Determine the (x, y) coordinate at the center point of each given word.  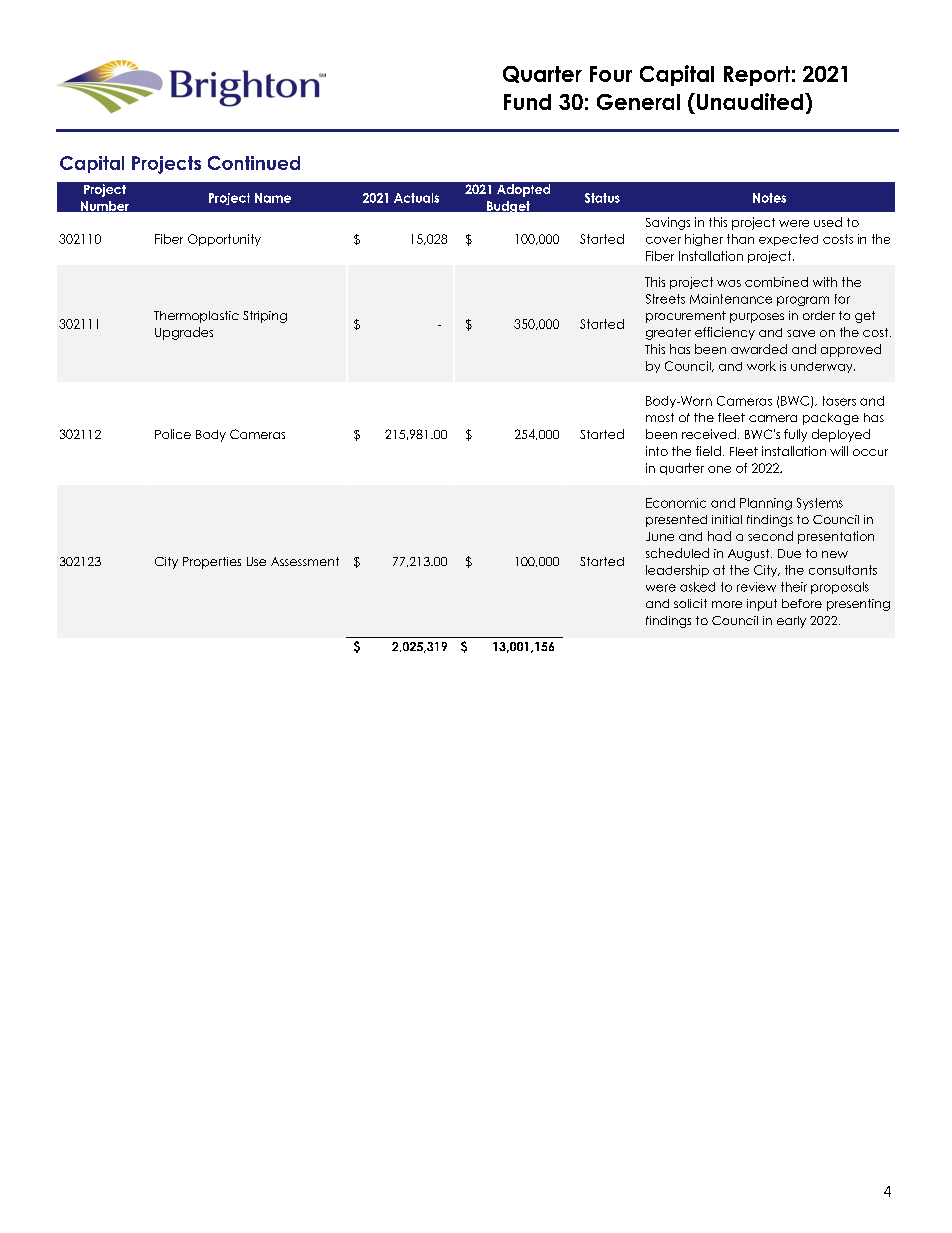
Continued (254, 163)
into (657, 451)
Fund (527, 102)
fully (795, 435)
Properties (212, 563)
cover (663, 240)
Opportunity (224, 240)
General (638, 102)
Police (173, 434)
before (802, 603)
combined (776, 282)
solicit (690, 603)
